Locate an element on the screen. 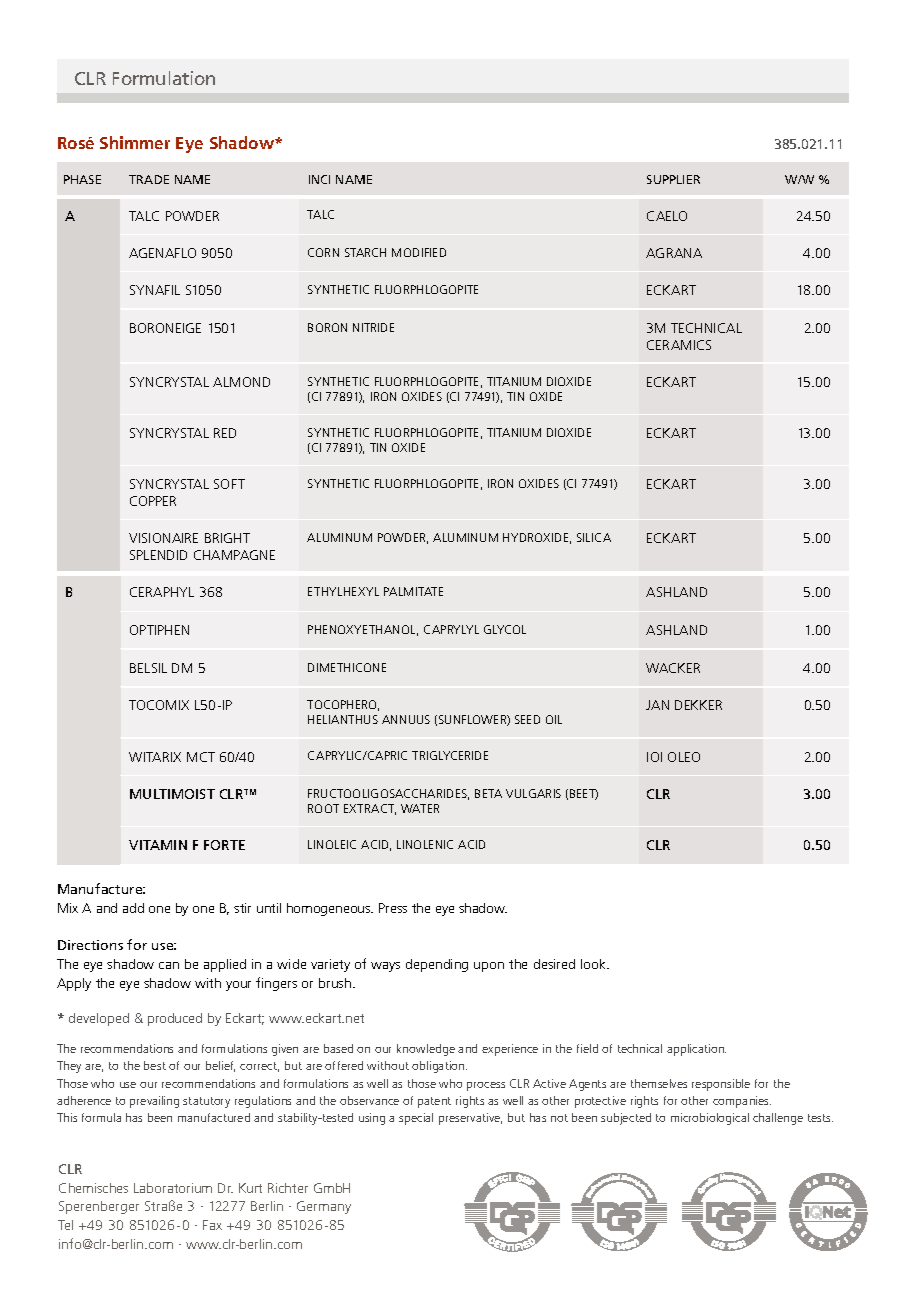 Image resolution: width=924 pixels, height=1308 pixels. MODIFIED is located at coordinates (419, 252).
